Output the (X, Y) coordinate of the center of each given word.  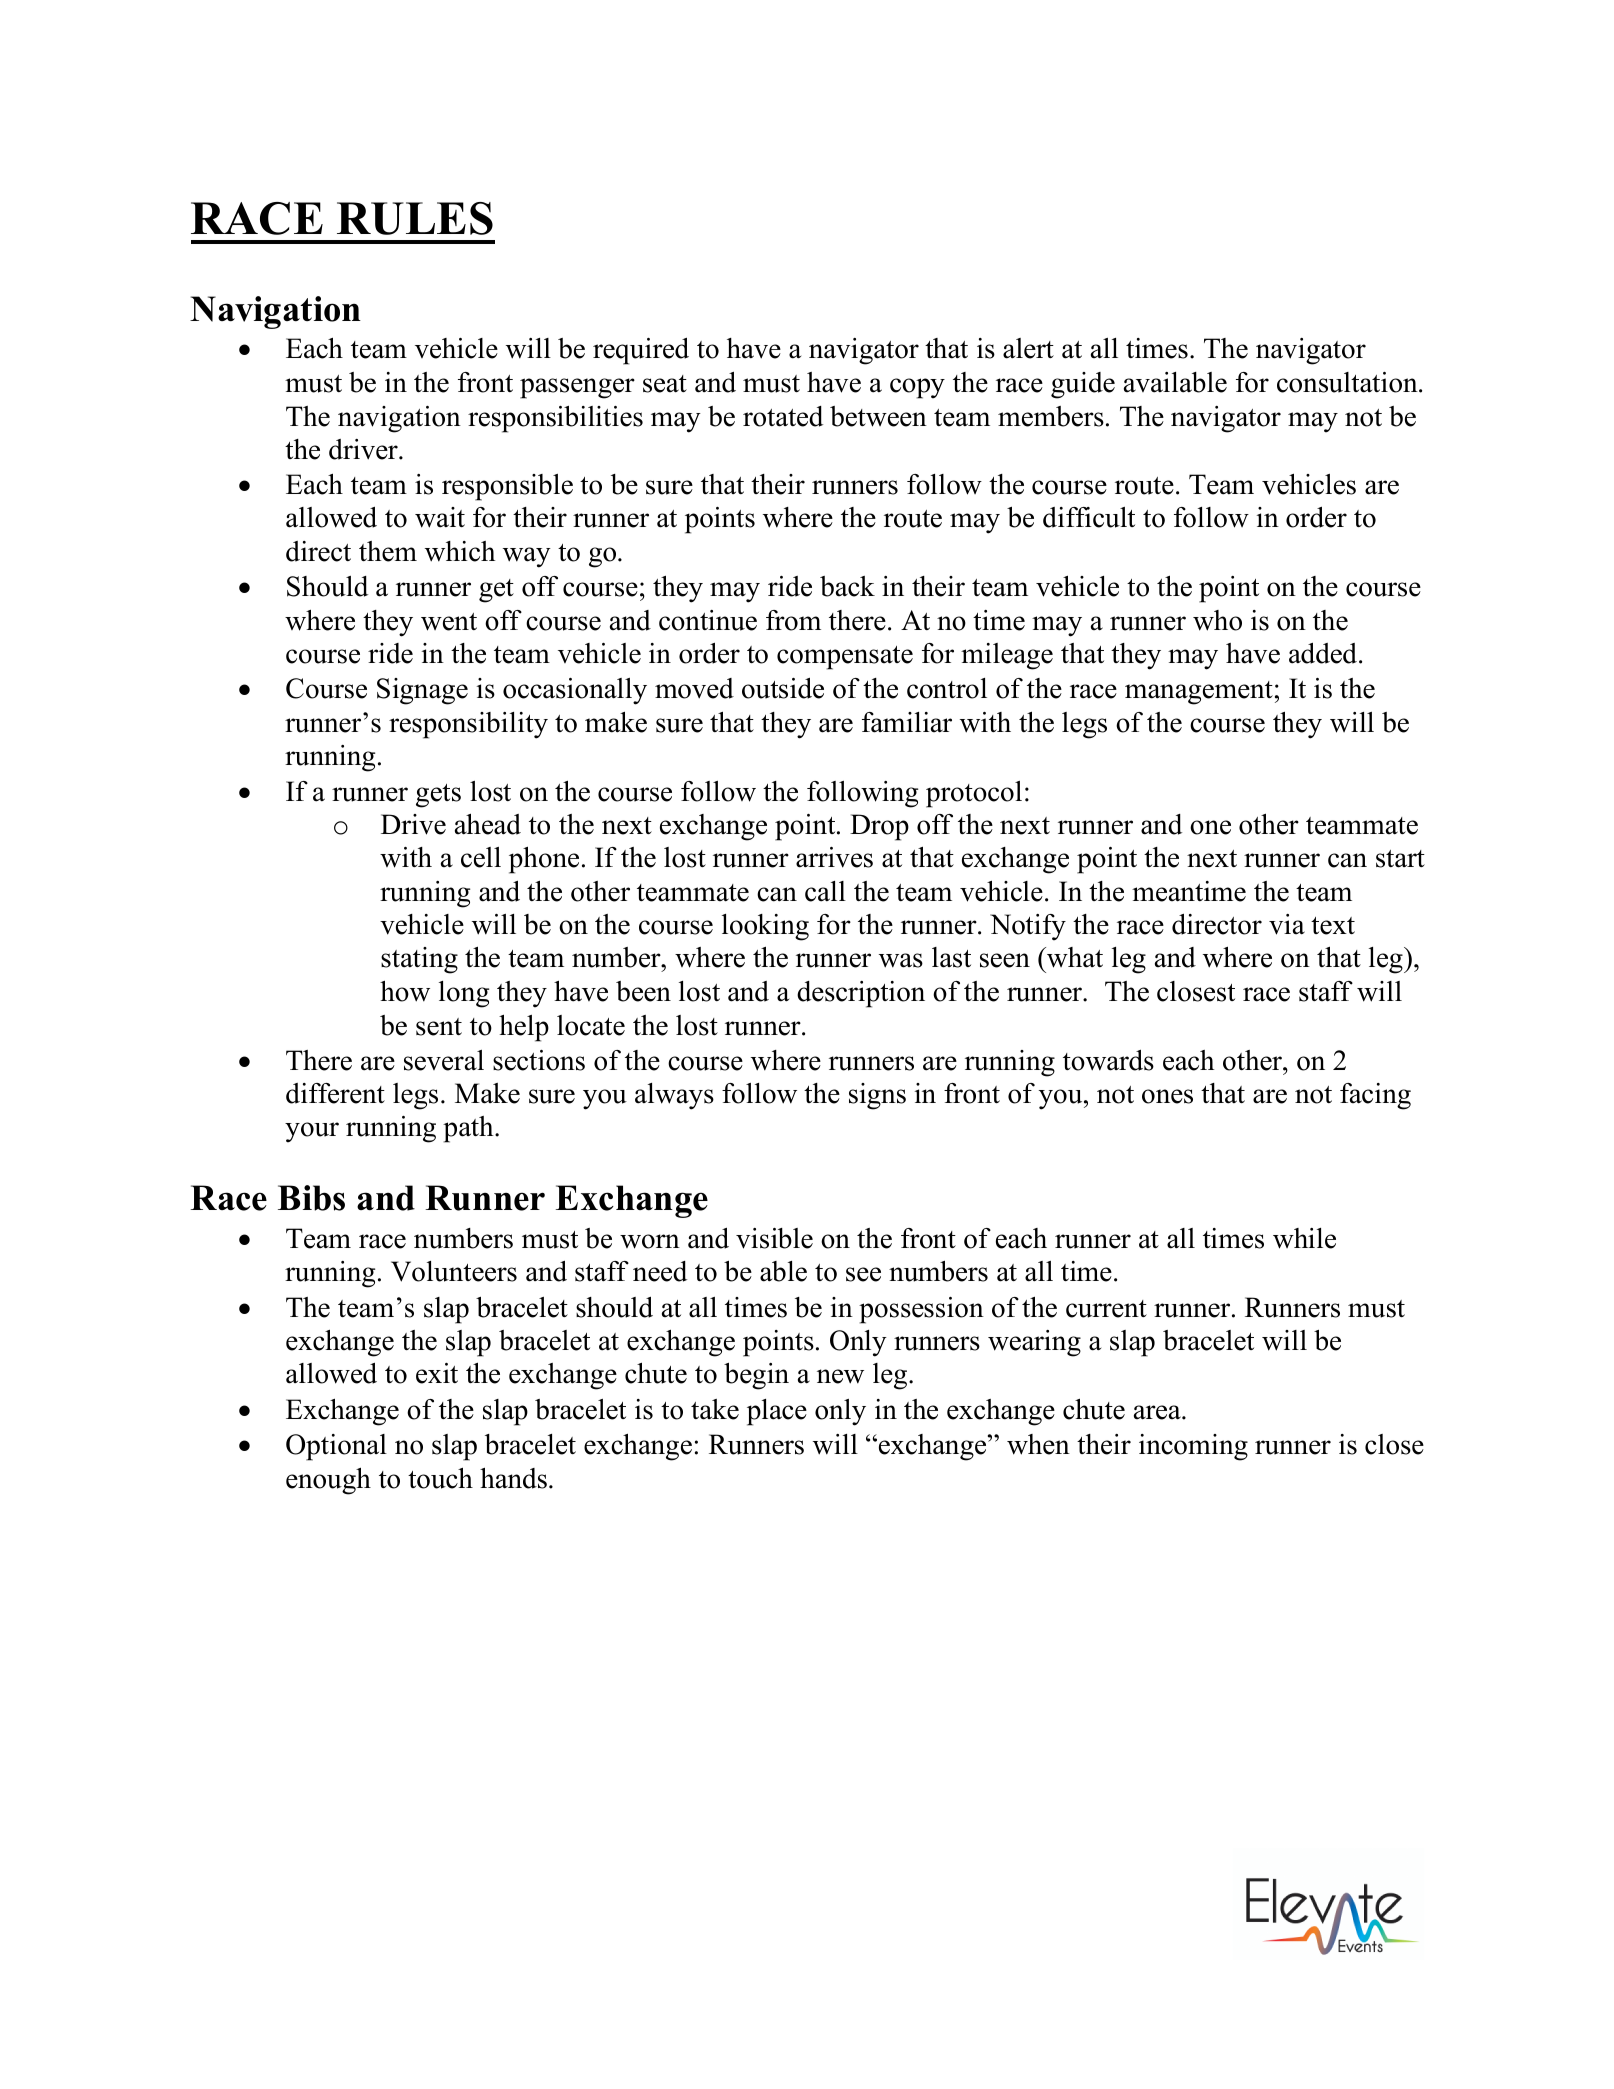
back (847, 586)
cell (481, 857)
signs (877, 1096)
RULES (415, 218)
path (469, 1129)
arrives (834, 857)
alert (1028, 348)
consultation (1348, 382)
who (1217, 620)
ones (1167, 1096)
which (460, 551)
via (1287, 924)
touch (440, 1478)
